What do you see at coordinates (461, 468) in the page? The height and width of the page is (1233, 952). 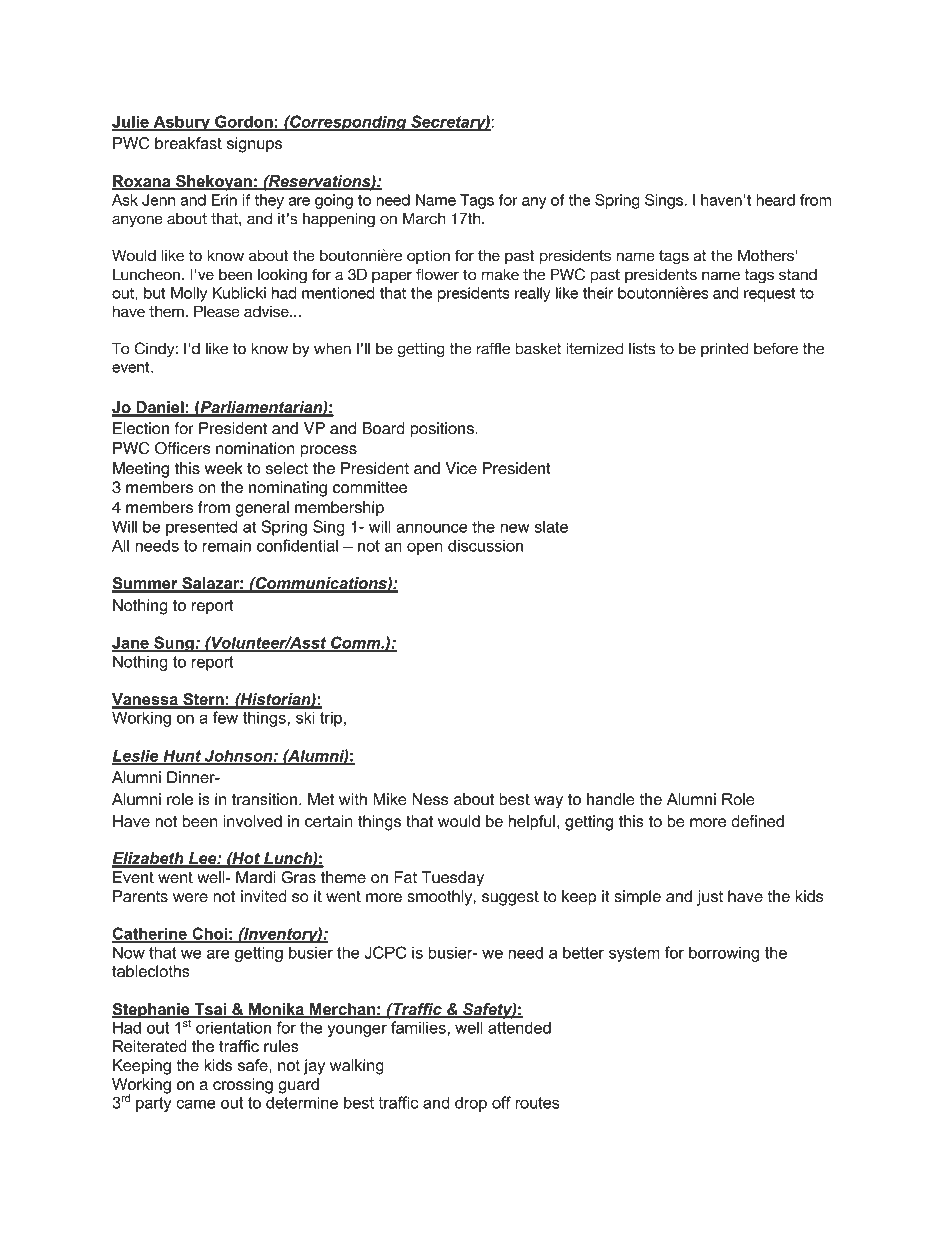 I see `Vice` at bounding box center [461, 468].
